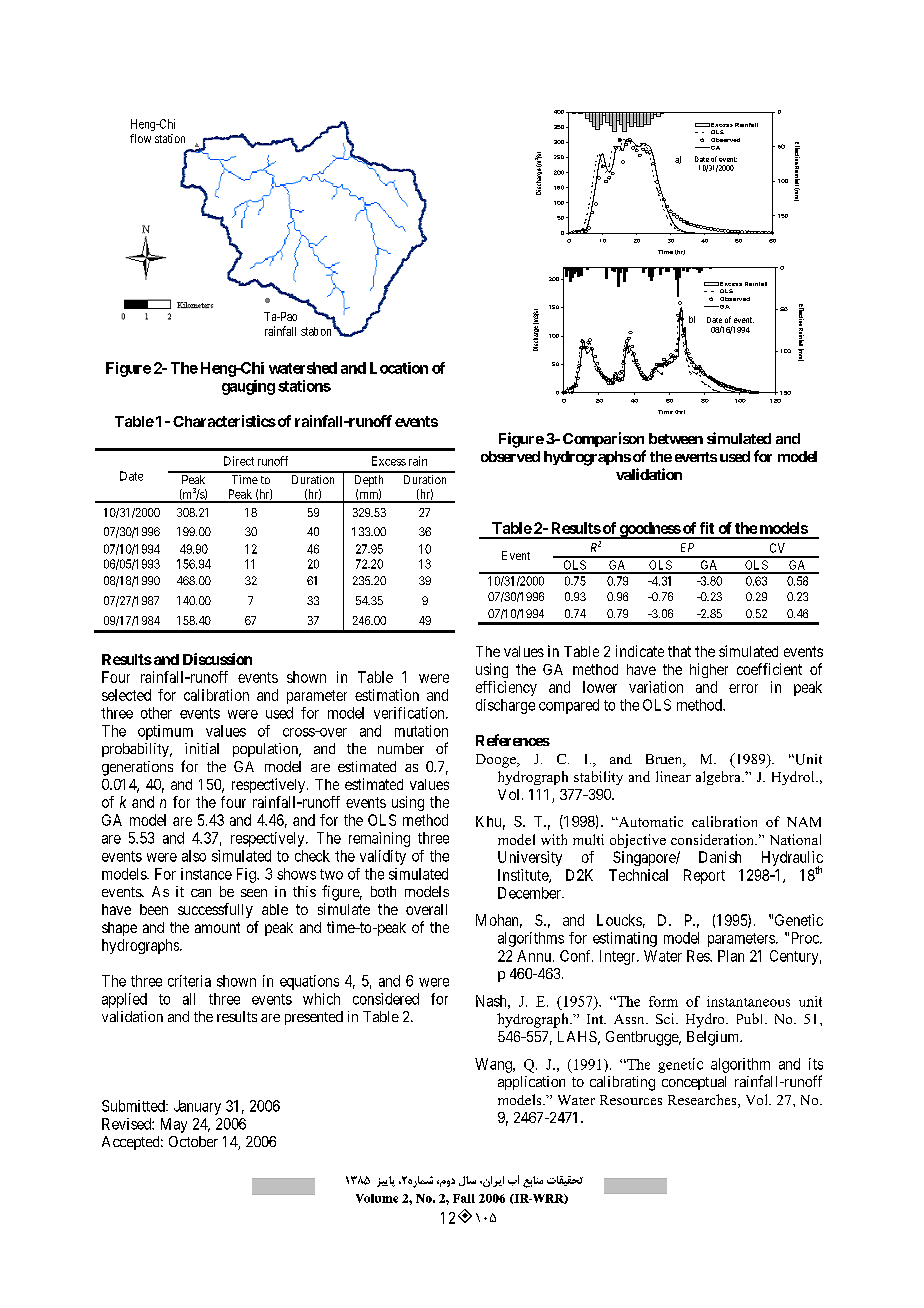 This image has width=924, height=1308. What do you see at coordinates (513, 740) in the image?
I see `References` at bounding box center [513, 740].
